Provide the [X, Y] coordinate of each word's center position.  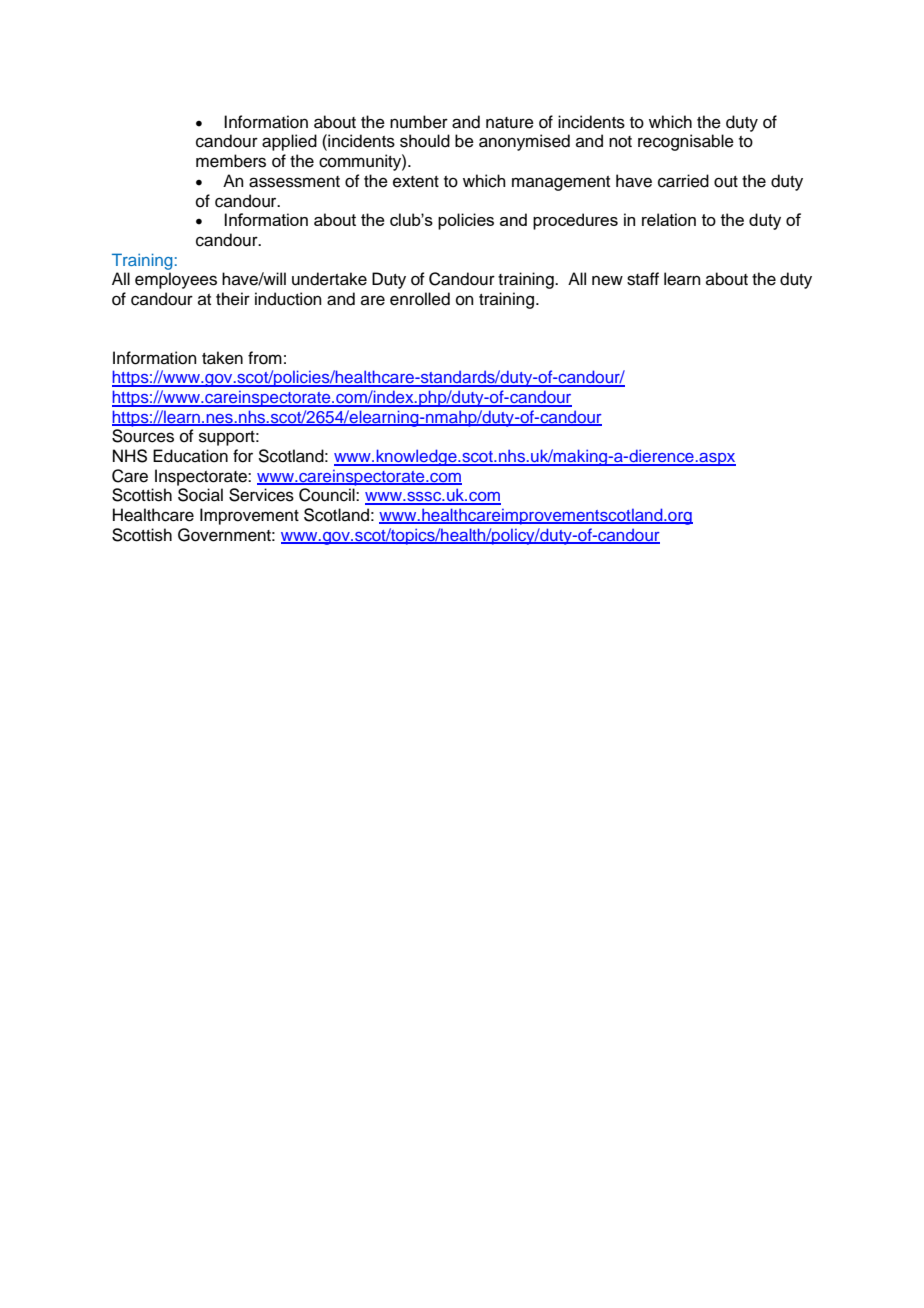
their [233, 299]
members [231, 161]
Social [200, 495]
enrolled [420, 299]
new [607, 280]
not [620, 142]
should [425, 141]
